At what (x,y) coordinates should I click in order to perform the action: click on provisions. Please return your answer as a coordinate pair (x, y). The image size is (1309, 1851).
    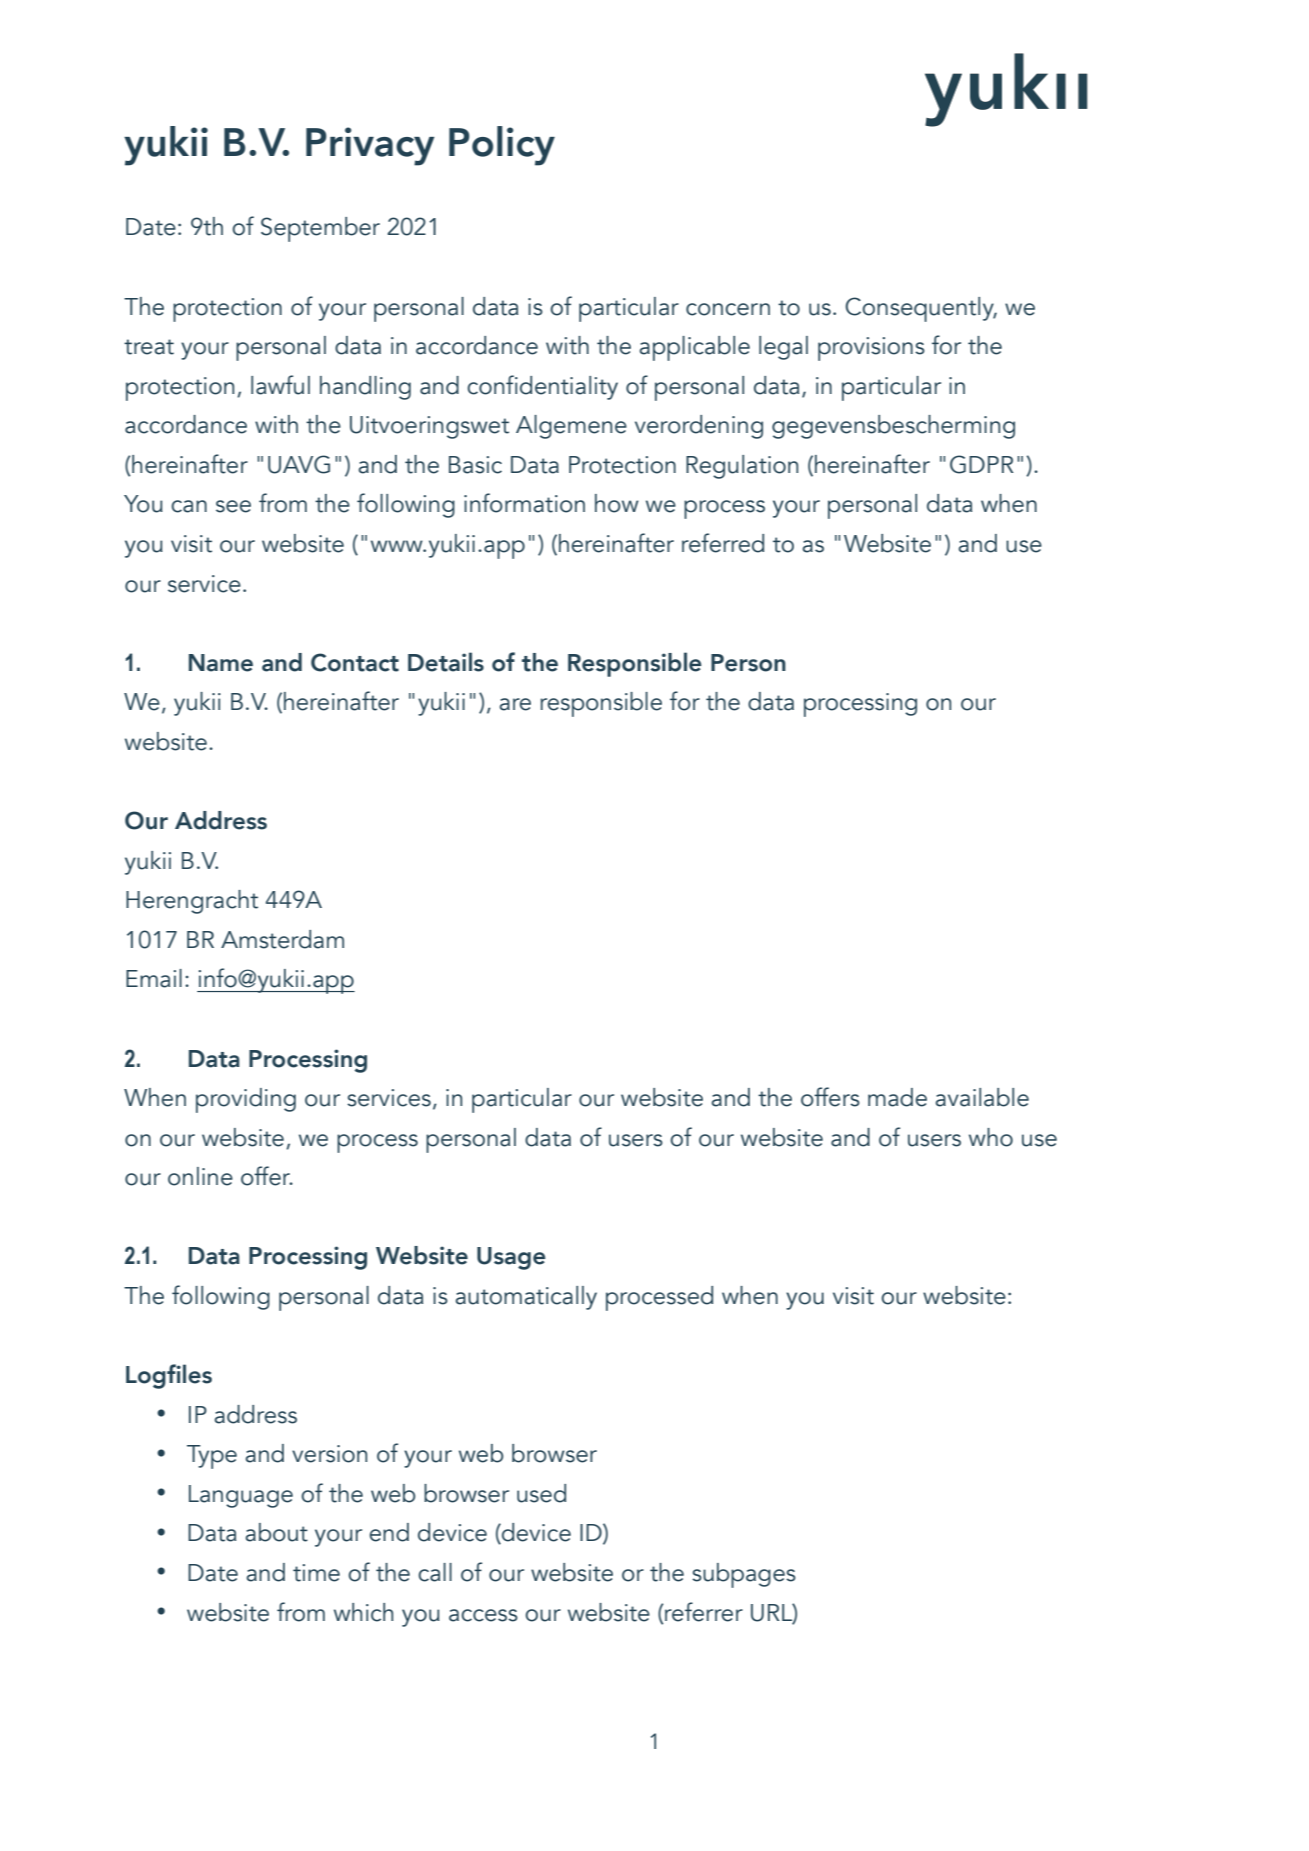
    Looking at the image, I should click on (871, 349).
